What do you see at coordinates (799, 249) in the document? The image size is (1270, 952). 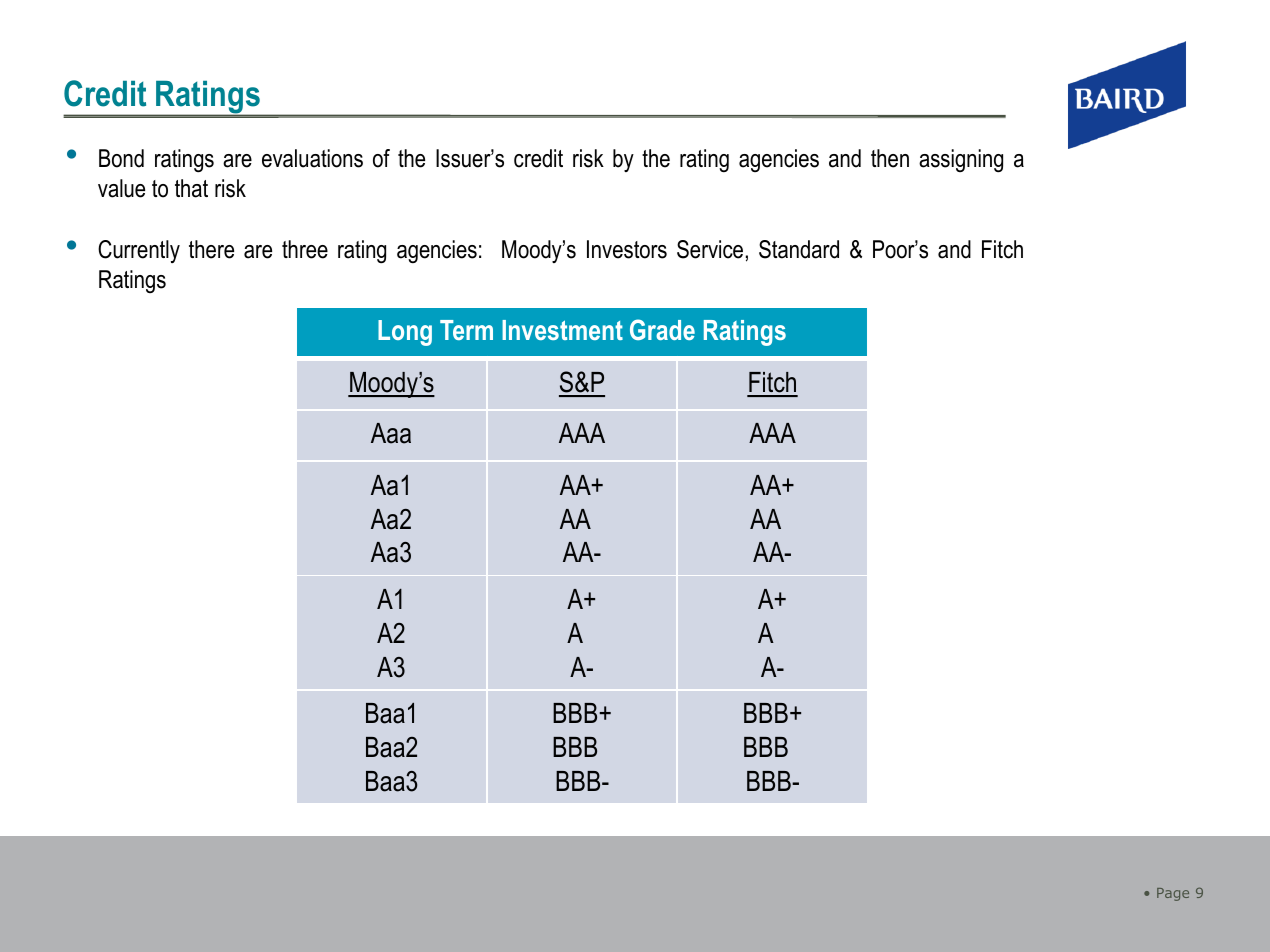 I see `Standard` at bounding box center [799, 249].
